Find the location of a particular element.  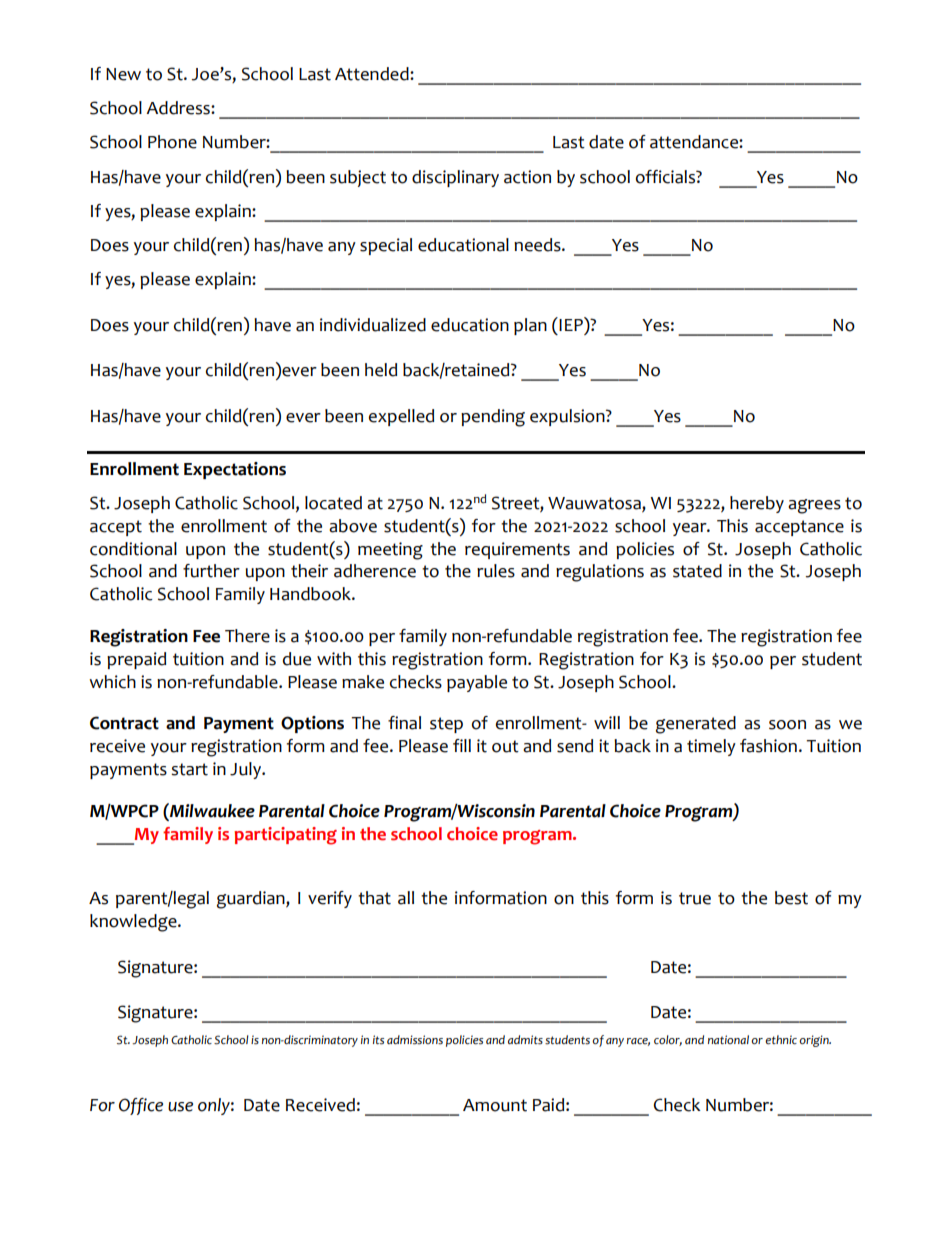

plan is located at coordinates (530, 326).
